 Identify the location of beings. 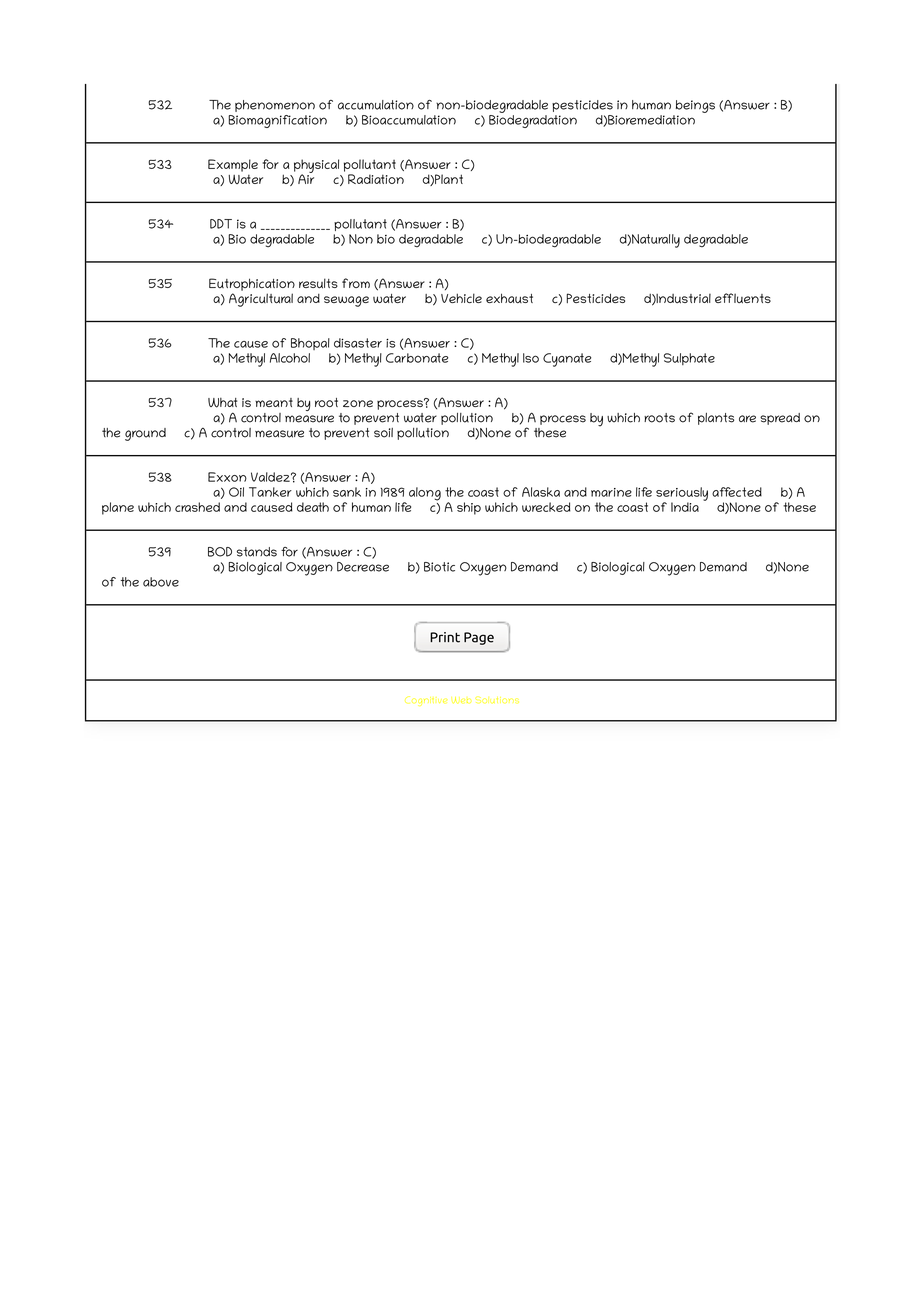
(695, 106).
